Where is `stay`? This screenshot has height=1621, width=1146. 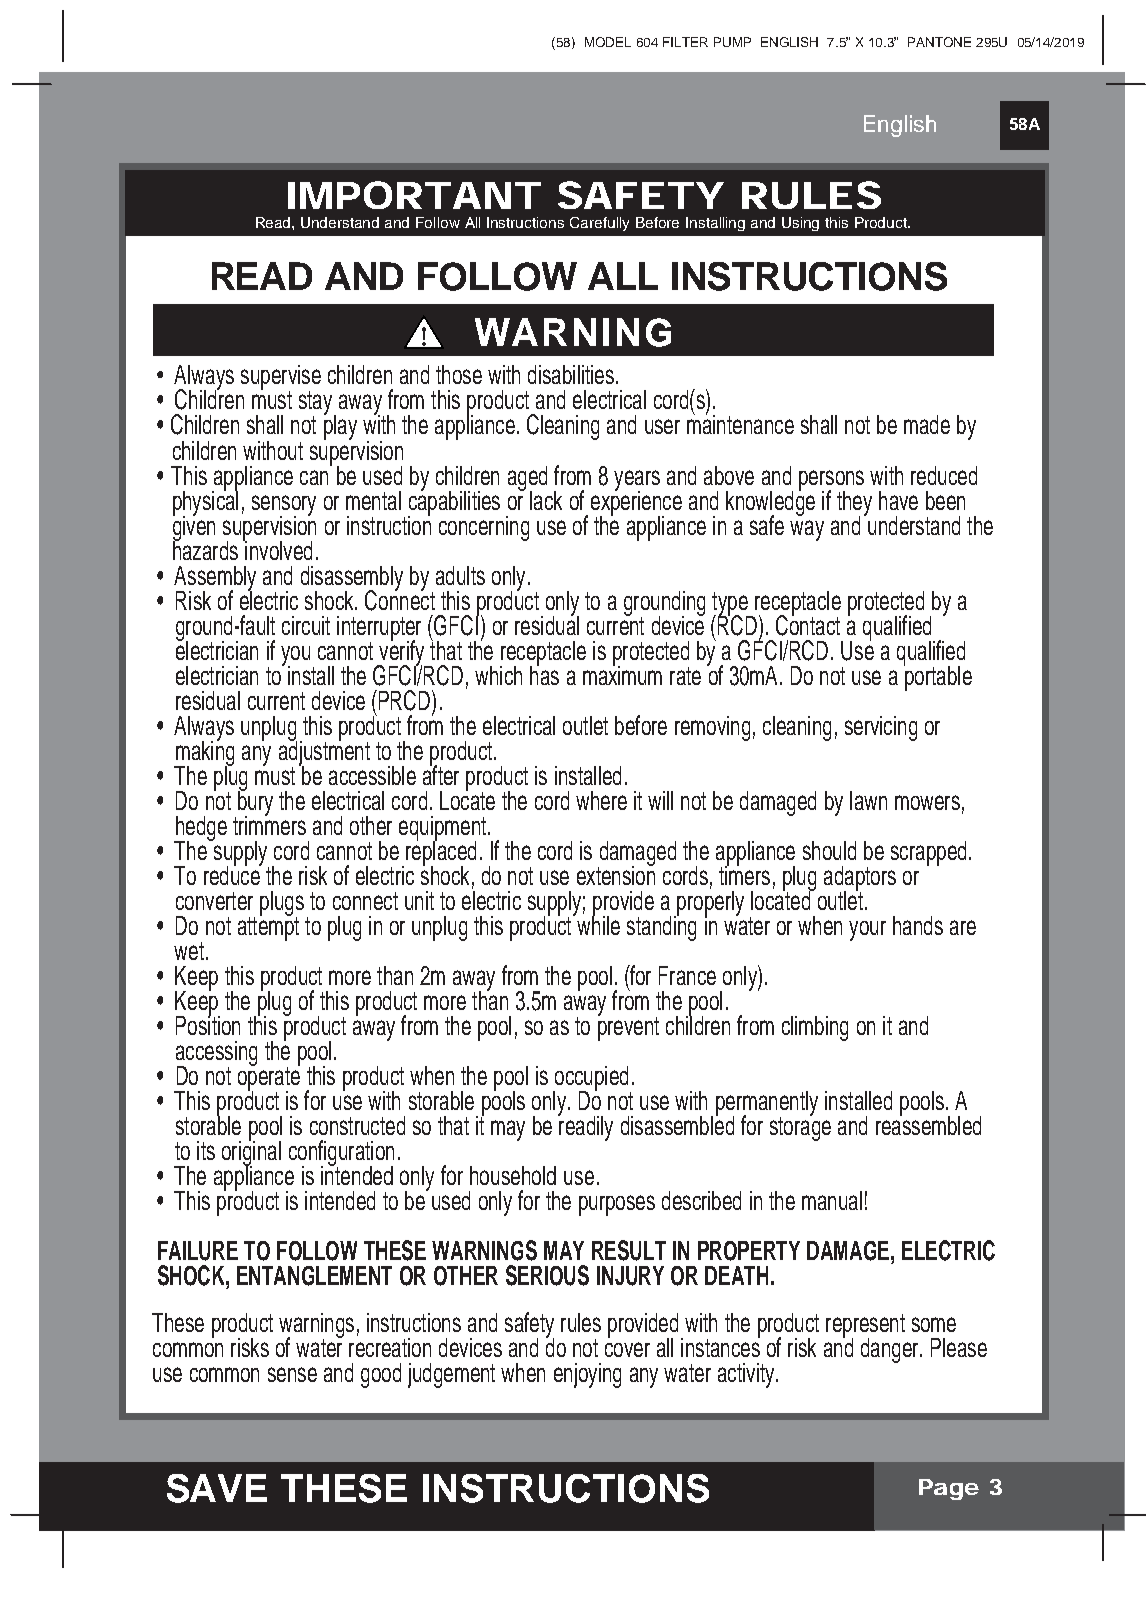 stay is located at coordinates (315, 404).
